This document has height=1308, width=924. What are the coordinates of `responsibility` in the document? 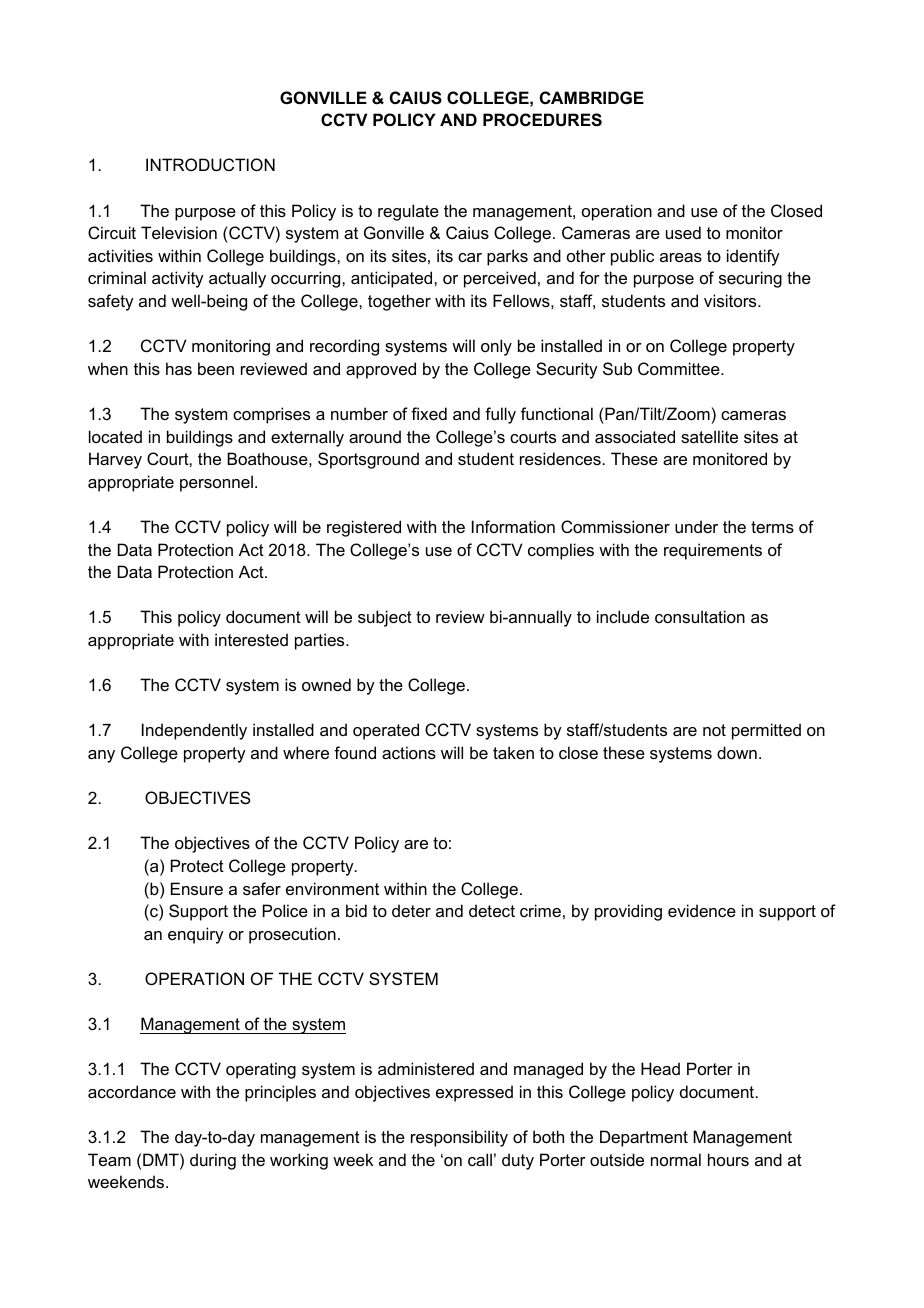 It's located at (459, 1138).
